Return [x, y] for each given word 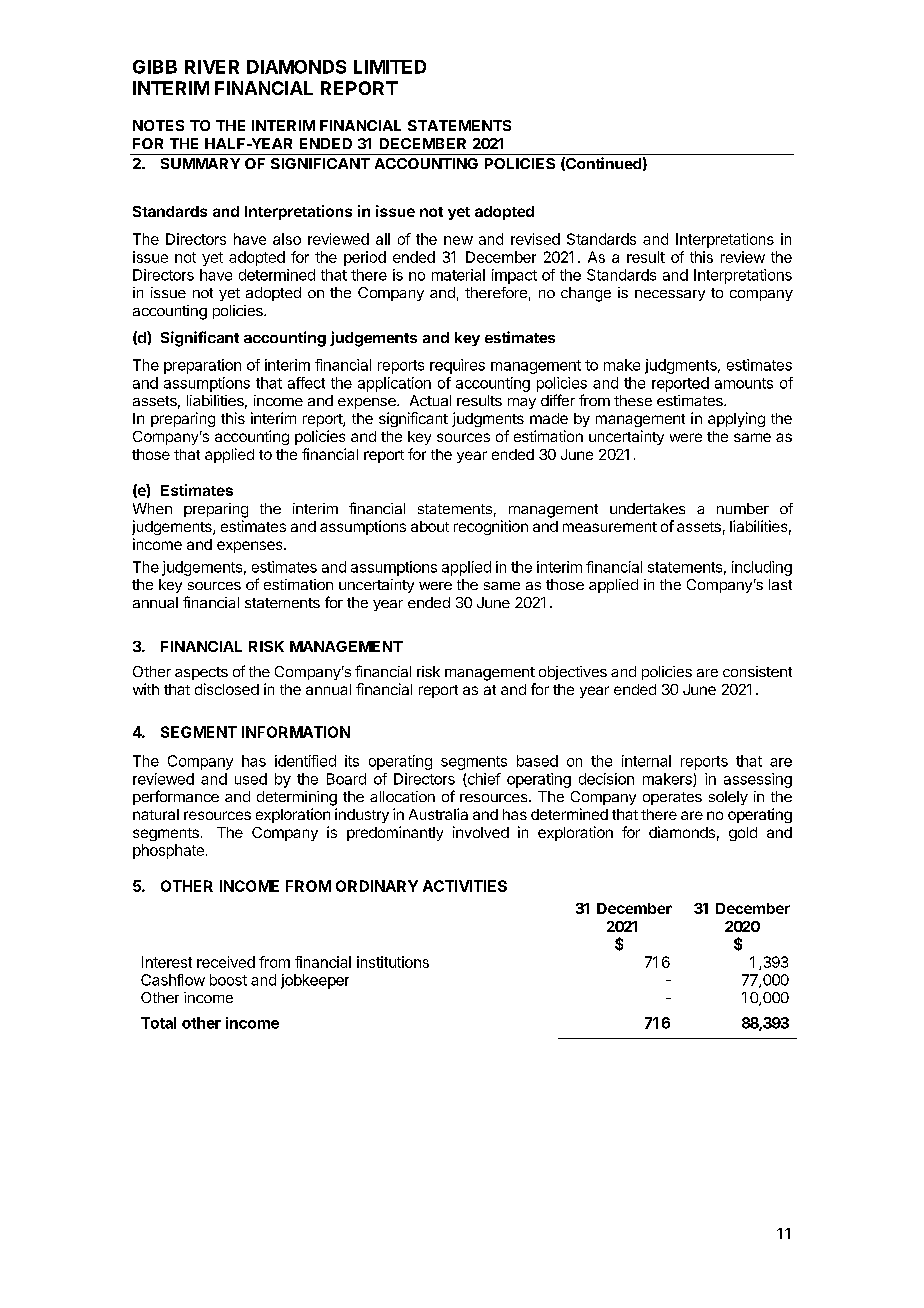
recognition [491, 527]
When [152, 508]
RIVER [212, 67]
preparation [202, 366]
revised [535, 239]
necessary [670, 295]
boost [228, 980]
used [251, 779]
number [743, 508]
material [458, 275]
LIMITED [390, 67]
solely [728, 798]
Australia [438, 814]
